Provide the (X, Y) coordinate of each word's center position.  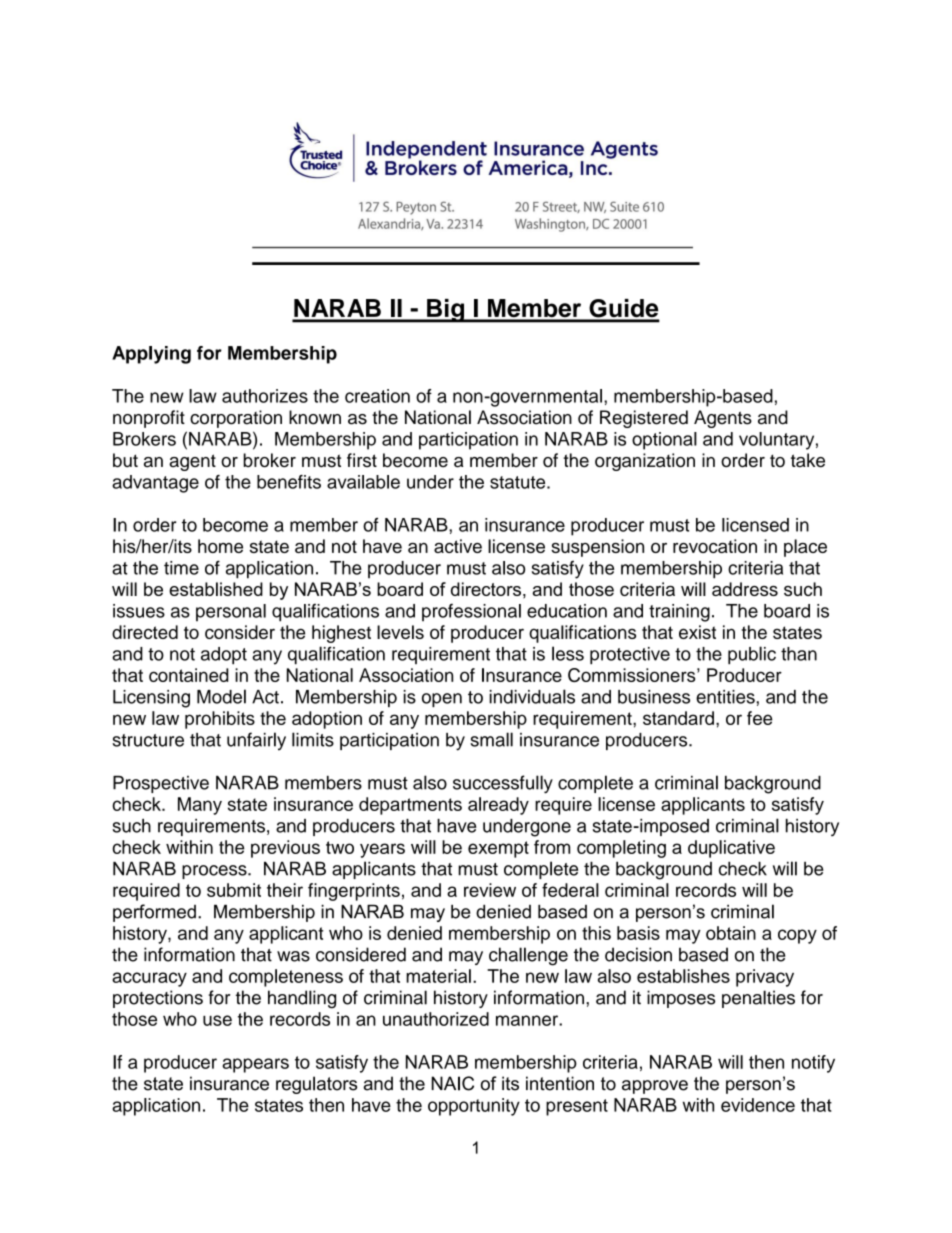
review (490, 890)
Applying (151, 355)
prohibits (220, 720)
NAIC (452, 1083)
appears (255, 1065)
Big (446, 311)
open (442, 700)
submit (234, 890)
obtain (731, 933)
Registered (644, 419)
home (220, 546)
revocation (715, 546)
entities (726, 697)
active (458, 546)
